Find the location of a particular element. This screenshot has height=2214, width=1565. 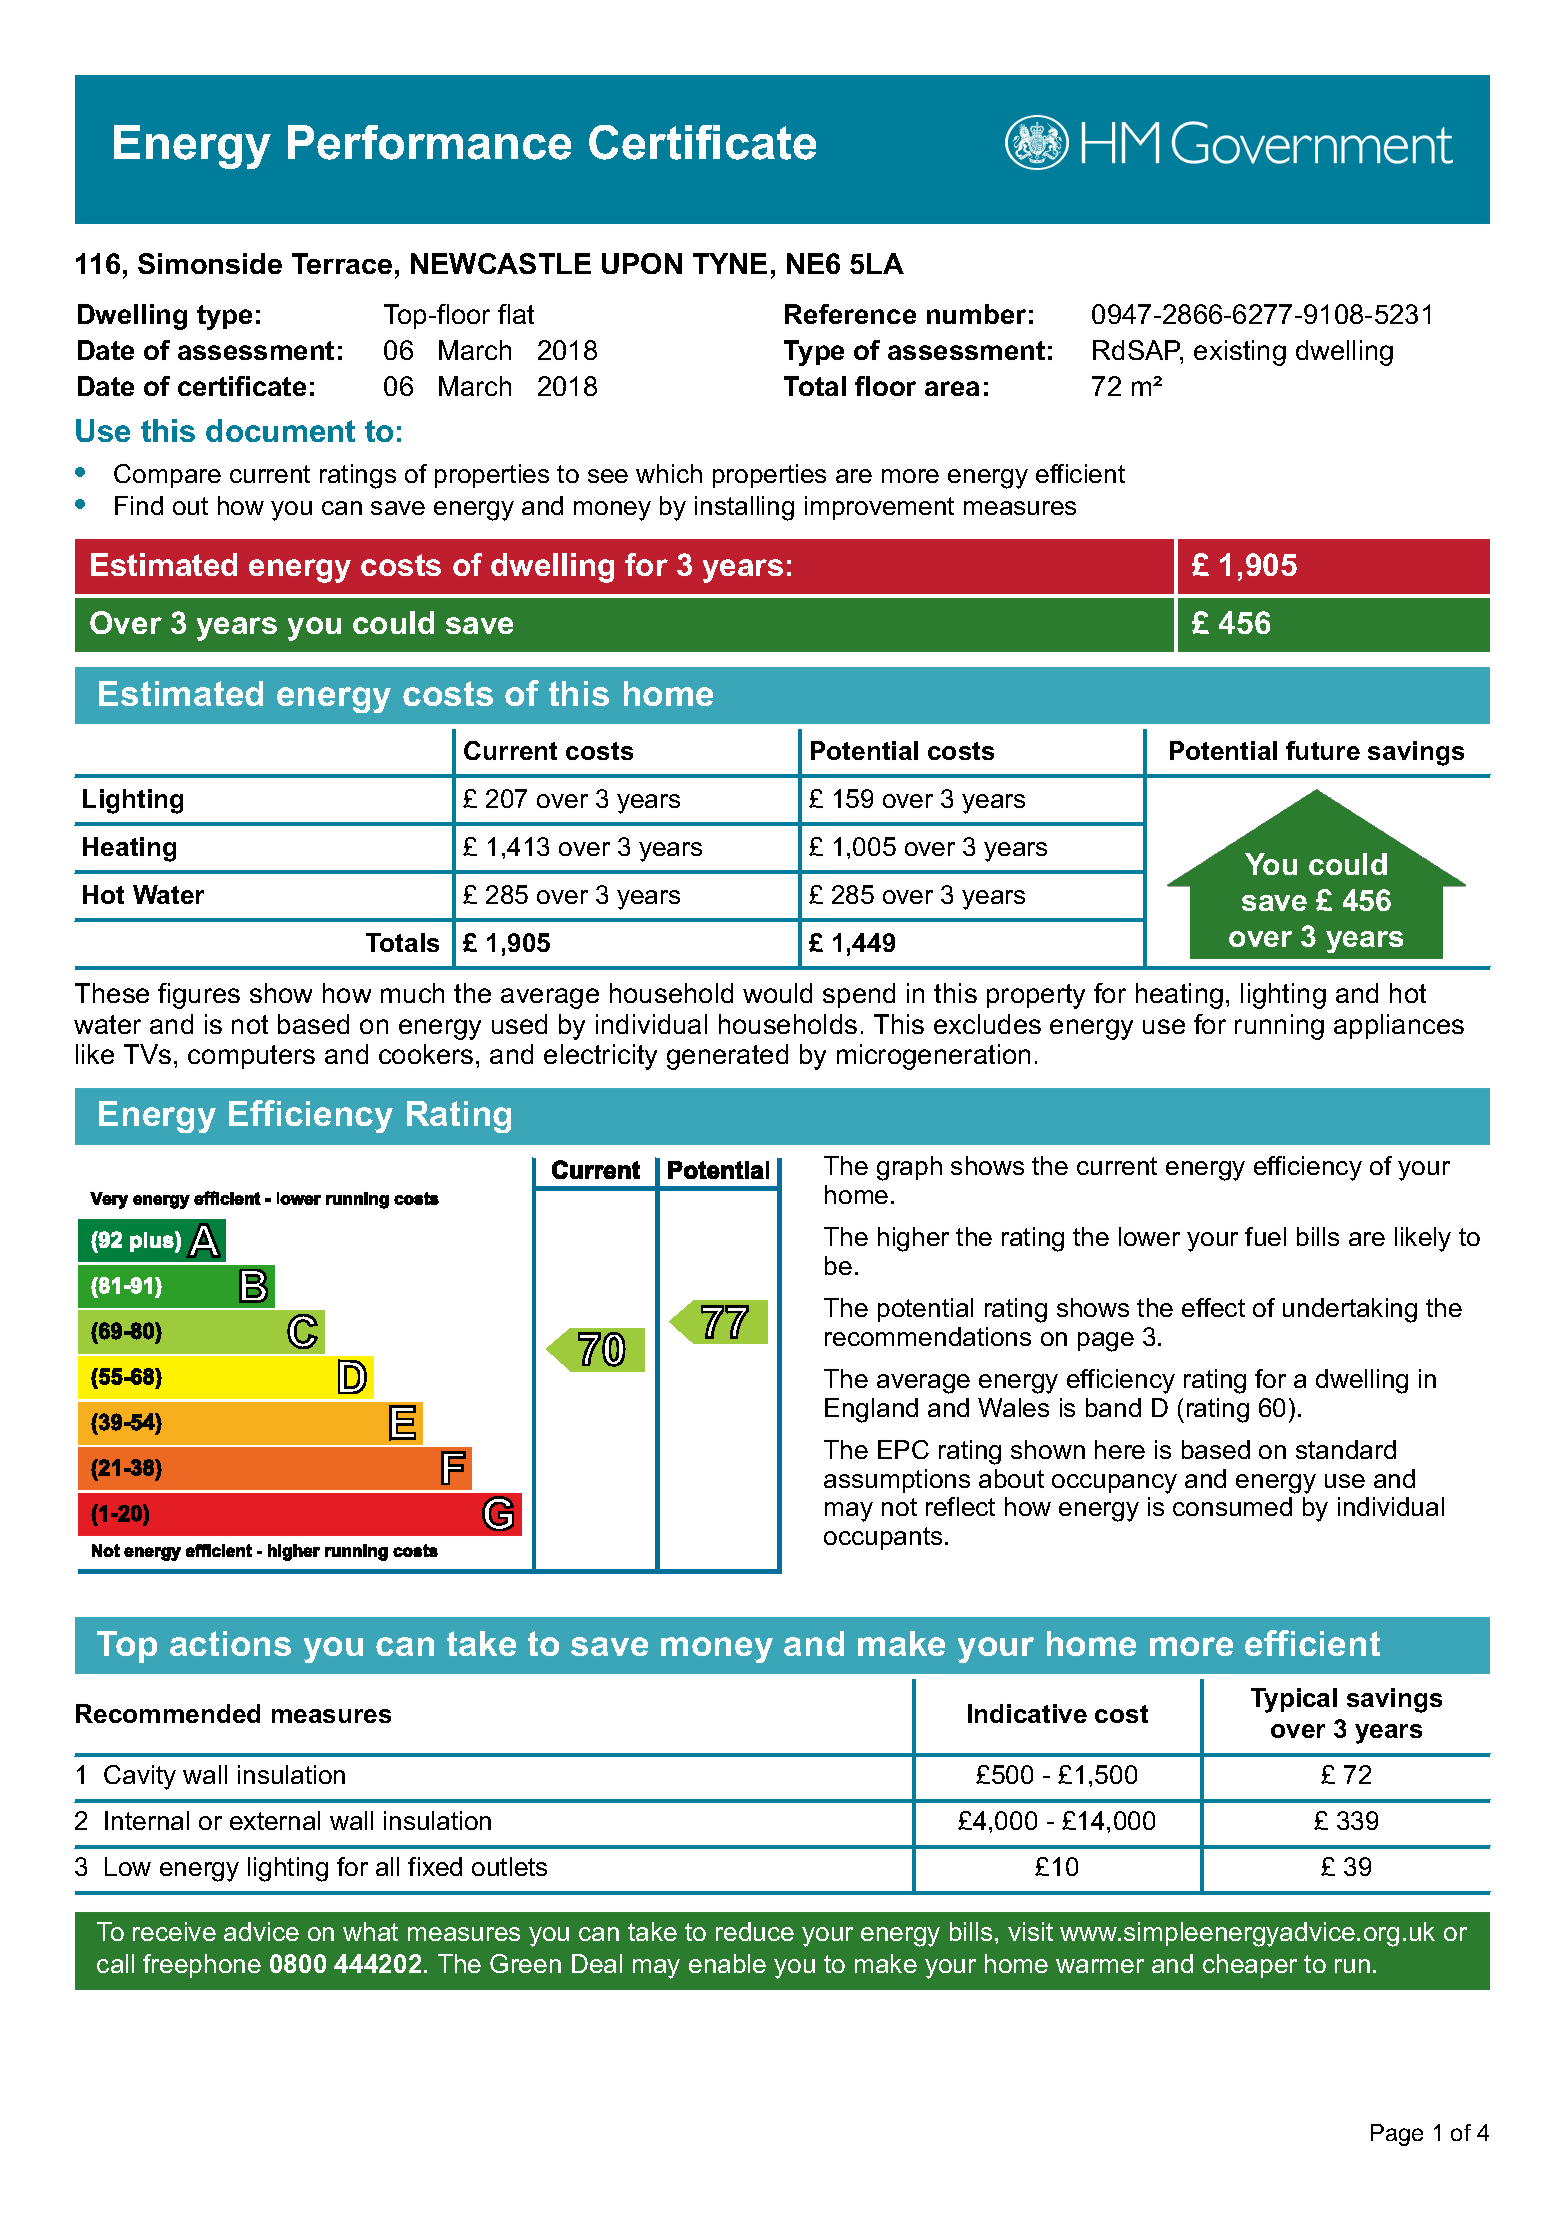

TYNE is located at coordinates (730, 263).
